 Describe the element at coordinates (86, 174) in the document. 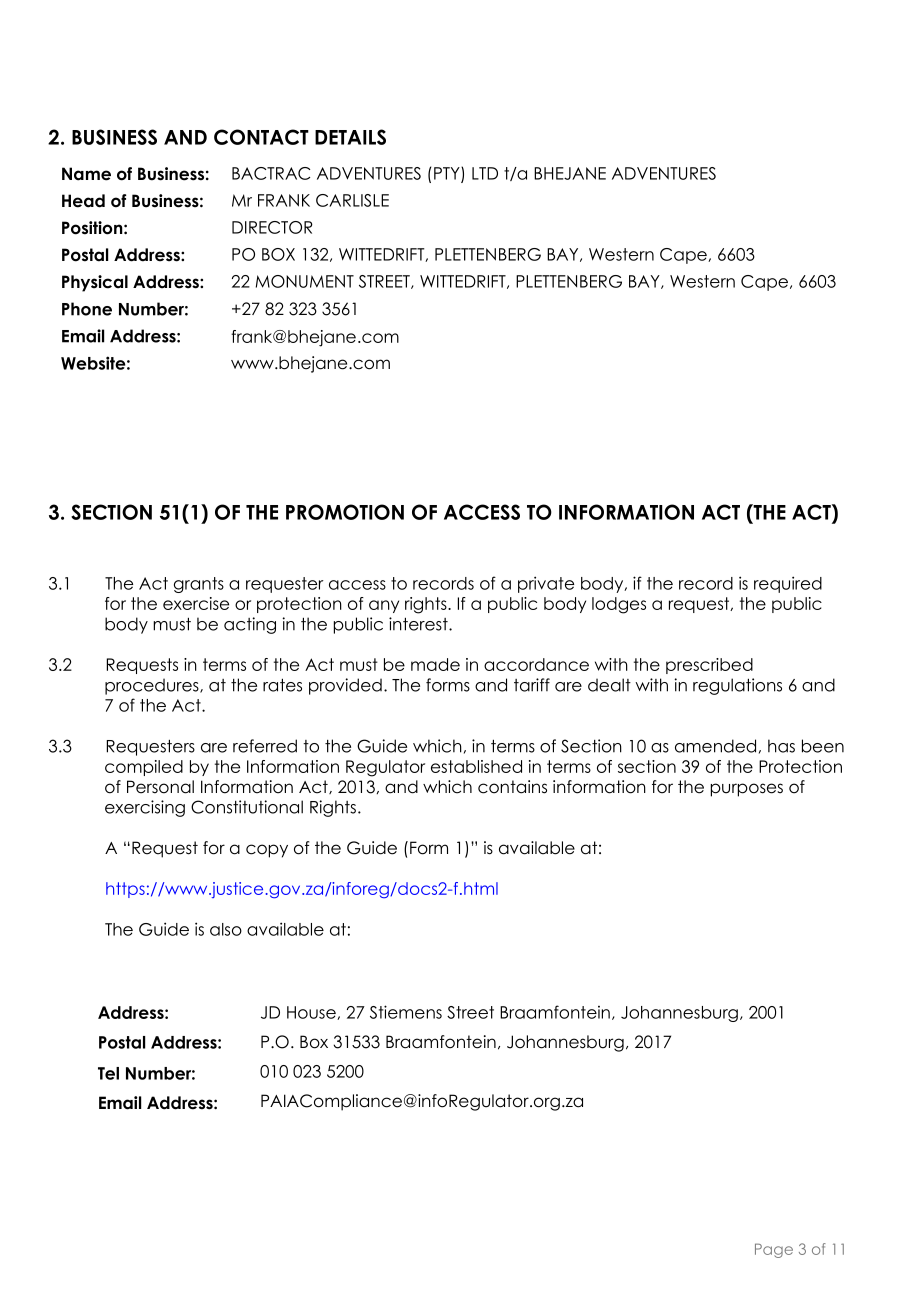

I see `Name` at that location.
